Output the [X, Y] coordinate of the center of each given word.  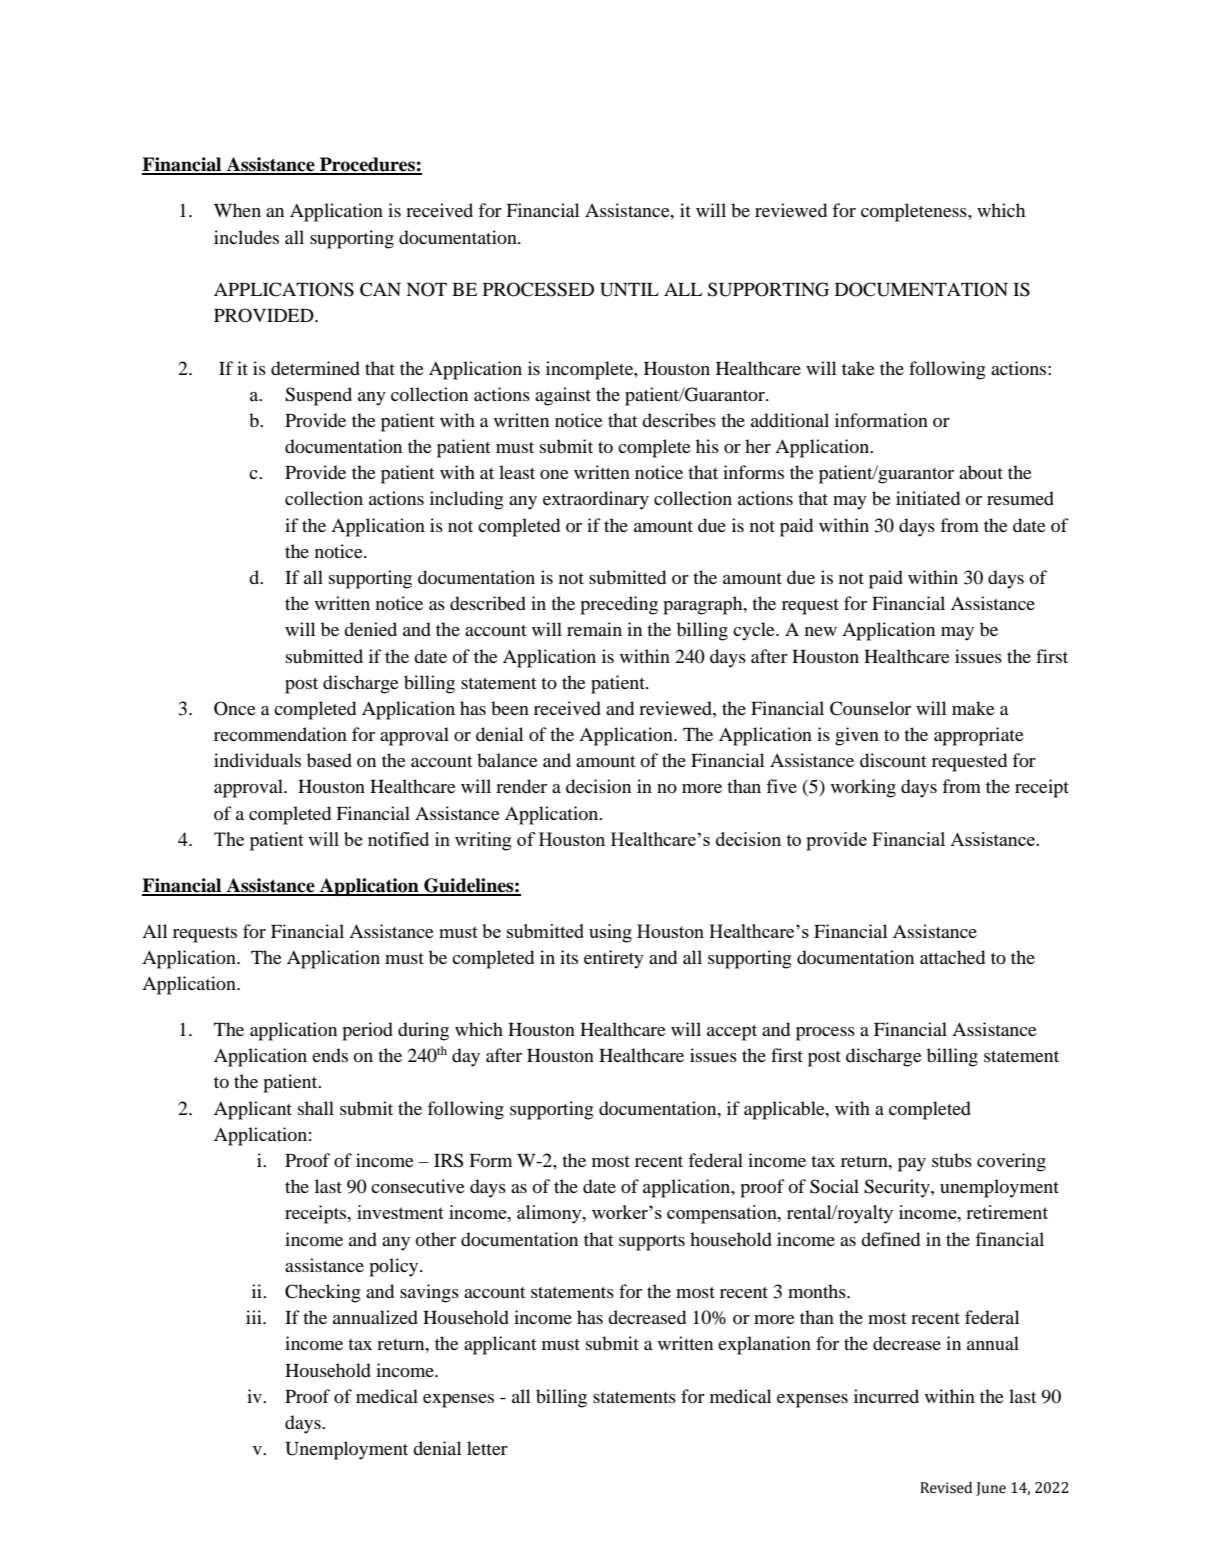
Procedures [367, 165]
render [521, 786]
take [858, 368]
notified [398, 839]
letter [487, 1448]
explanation [764, 1345]
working [863, 788]
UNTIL [629, 290]
